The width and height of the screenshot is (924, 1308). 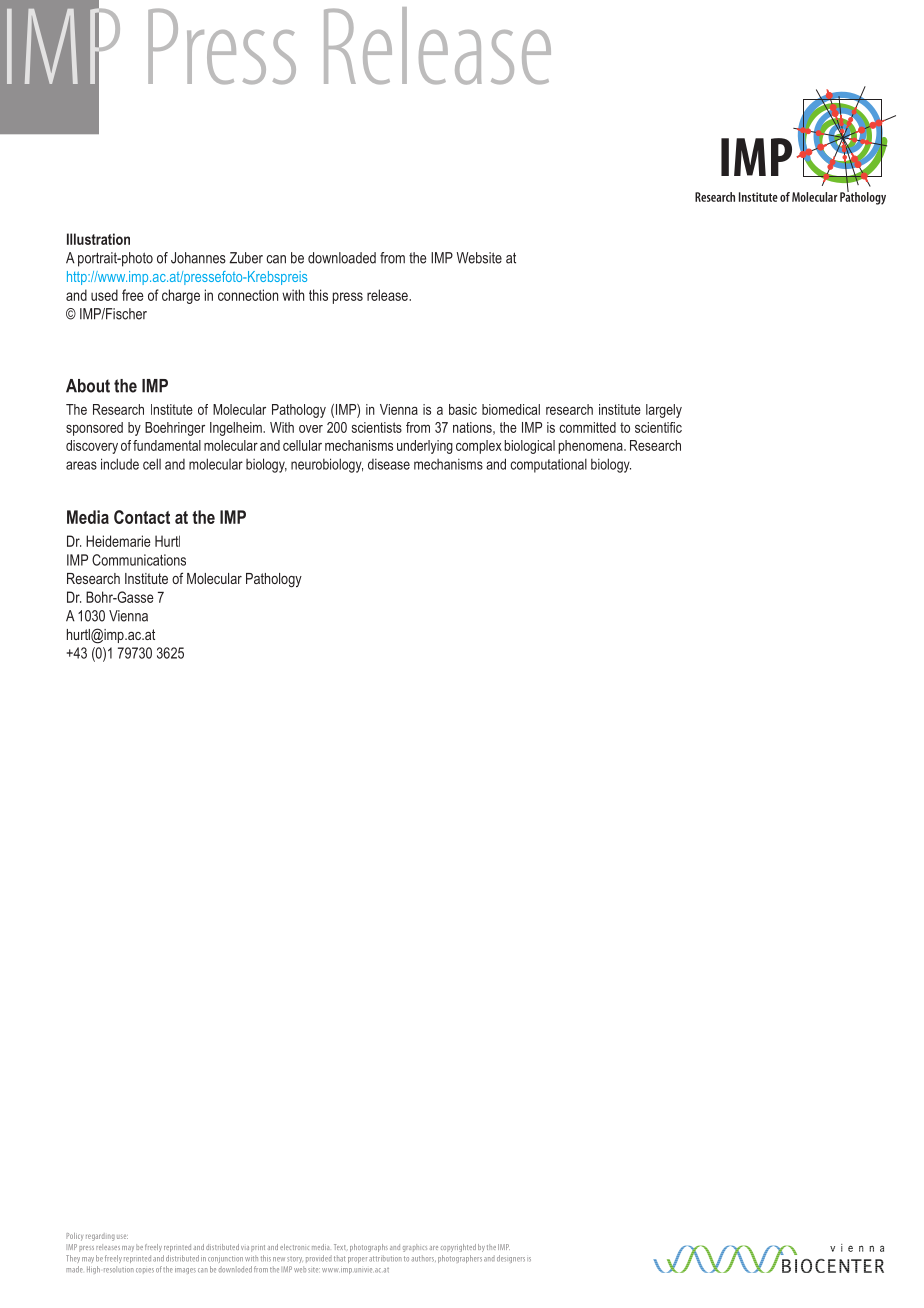 What do you see at coordinates (145, 1271) in the screenshot?
I see `copies` at bounding box center [145, 1271].
